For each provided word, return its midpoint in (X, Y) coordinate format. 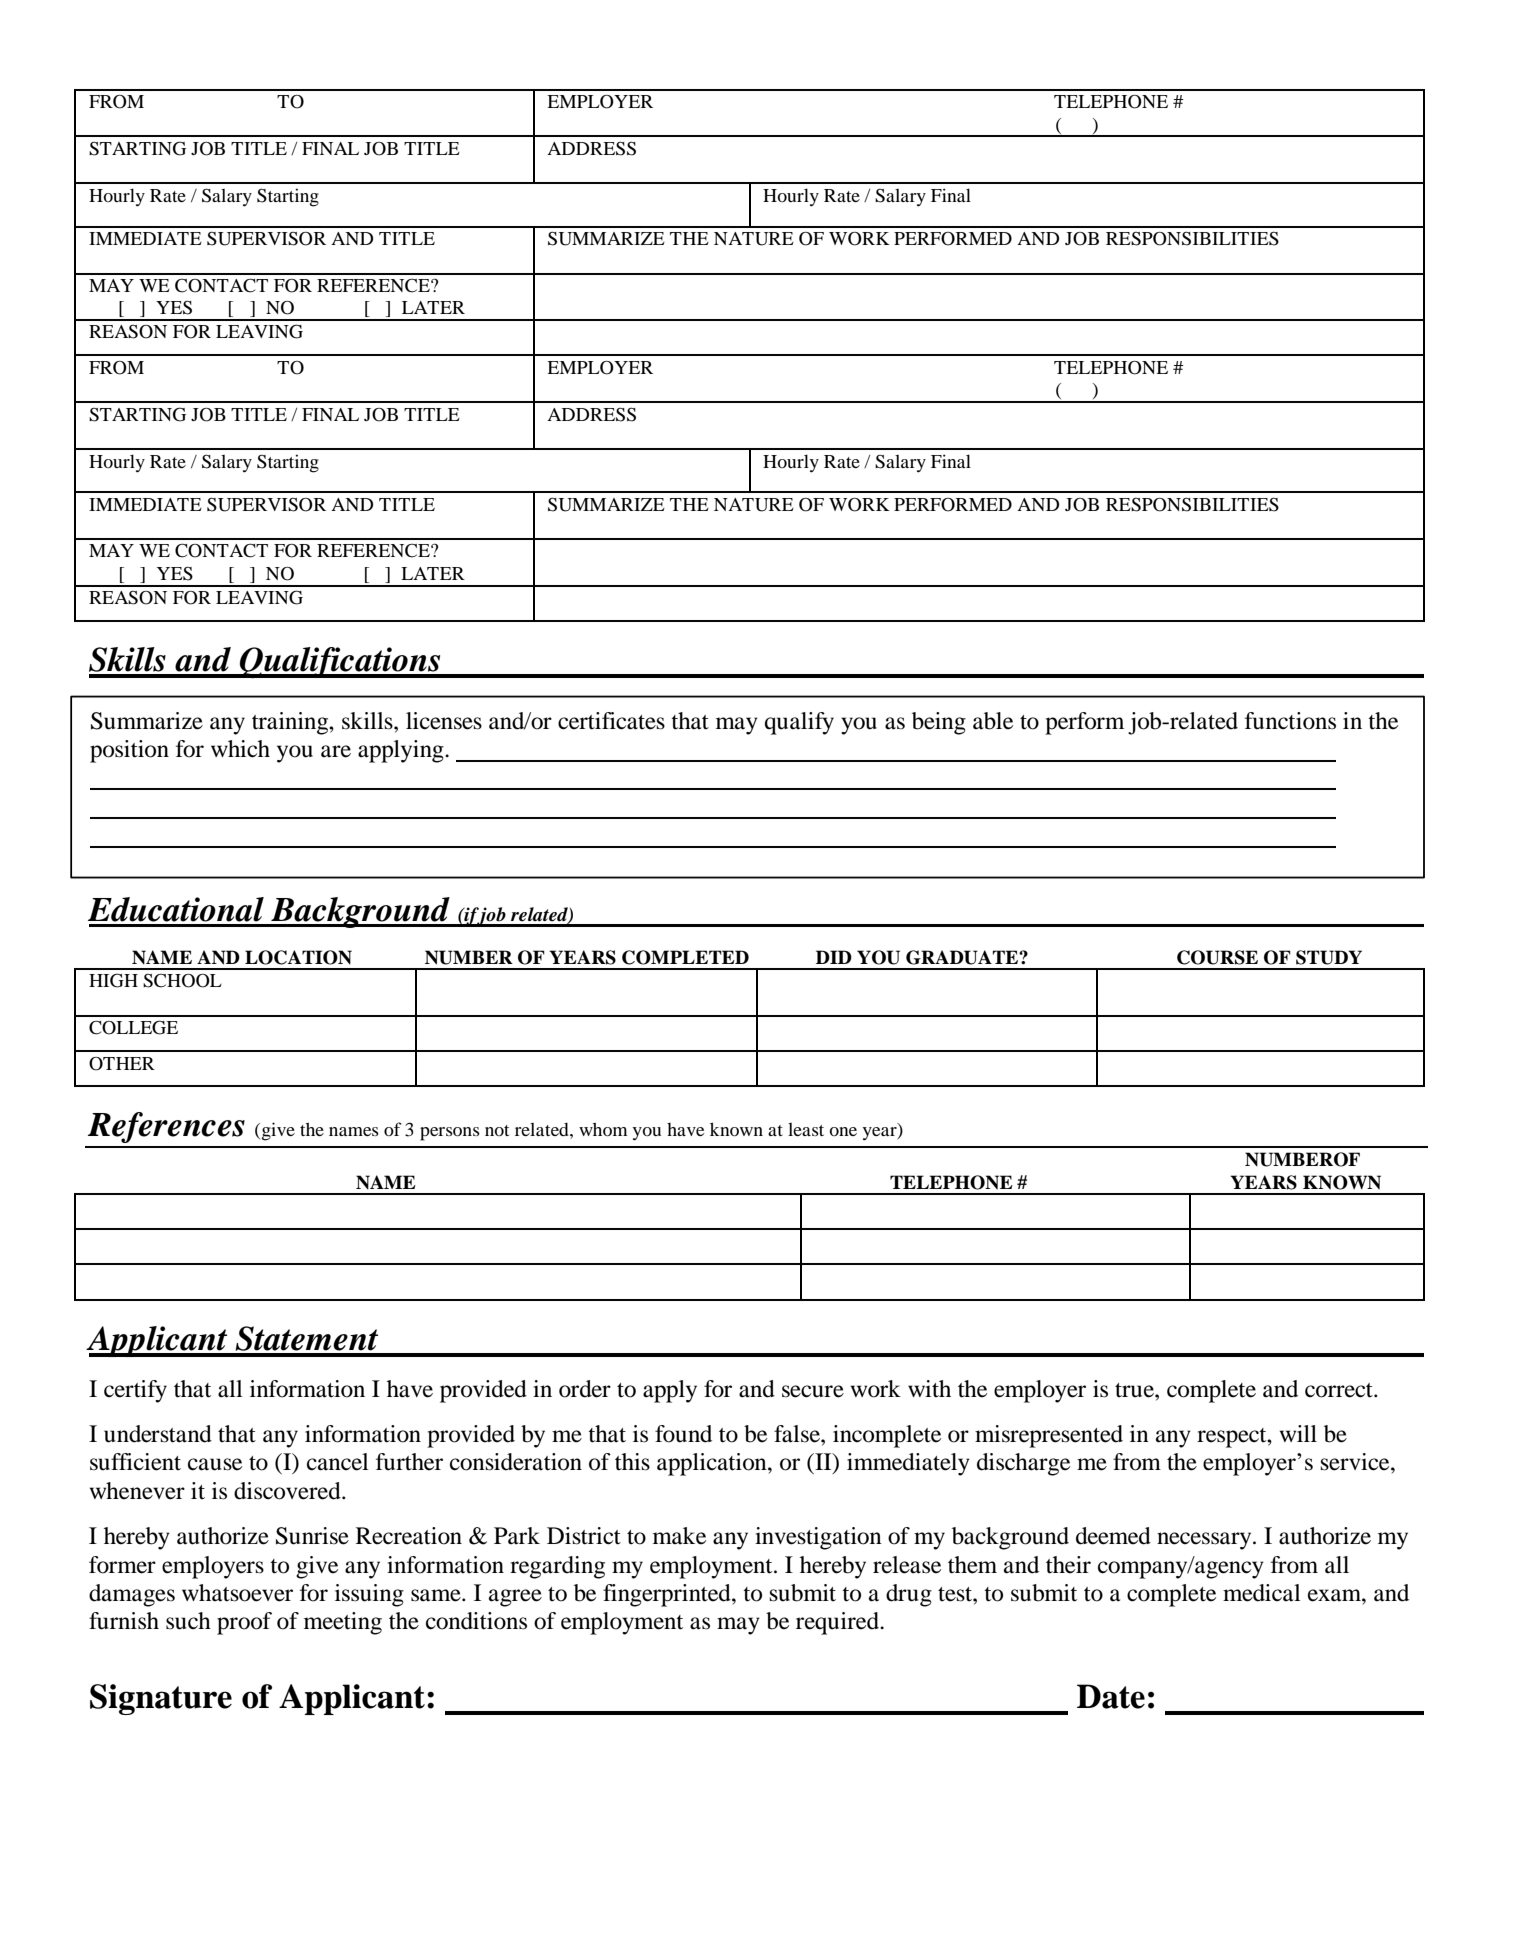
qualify (799, 723)
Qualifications (340, 662)
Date (1111, 1696)
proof (244, 1623)
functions (1290, 721)
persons (450, 1134)
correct (1340, 1390)
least (806, 1129)
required (838, 1623)
